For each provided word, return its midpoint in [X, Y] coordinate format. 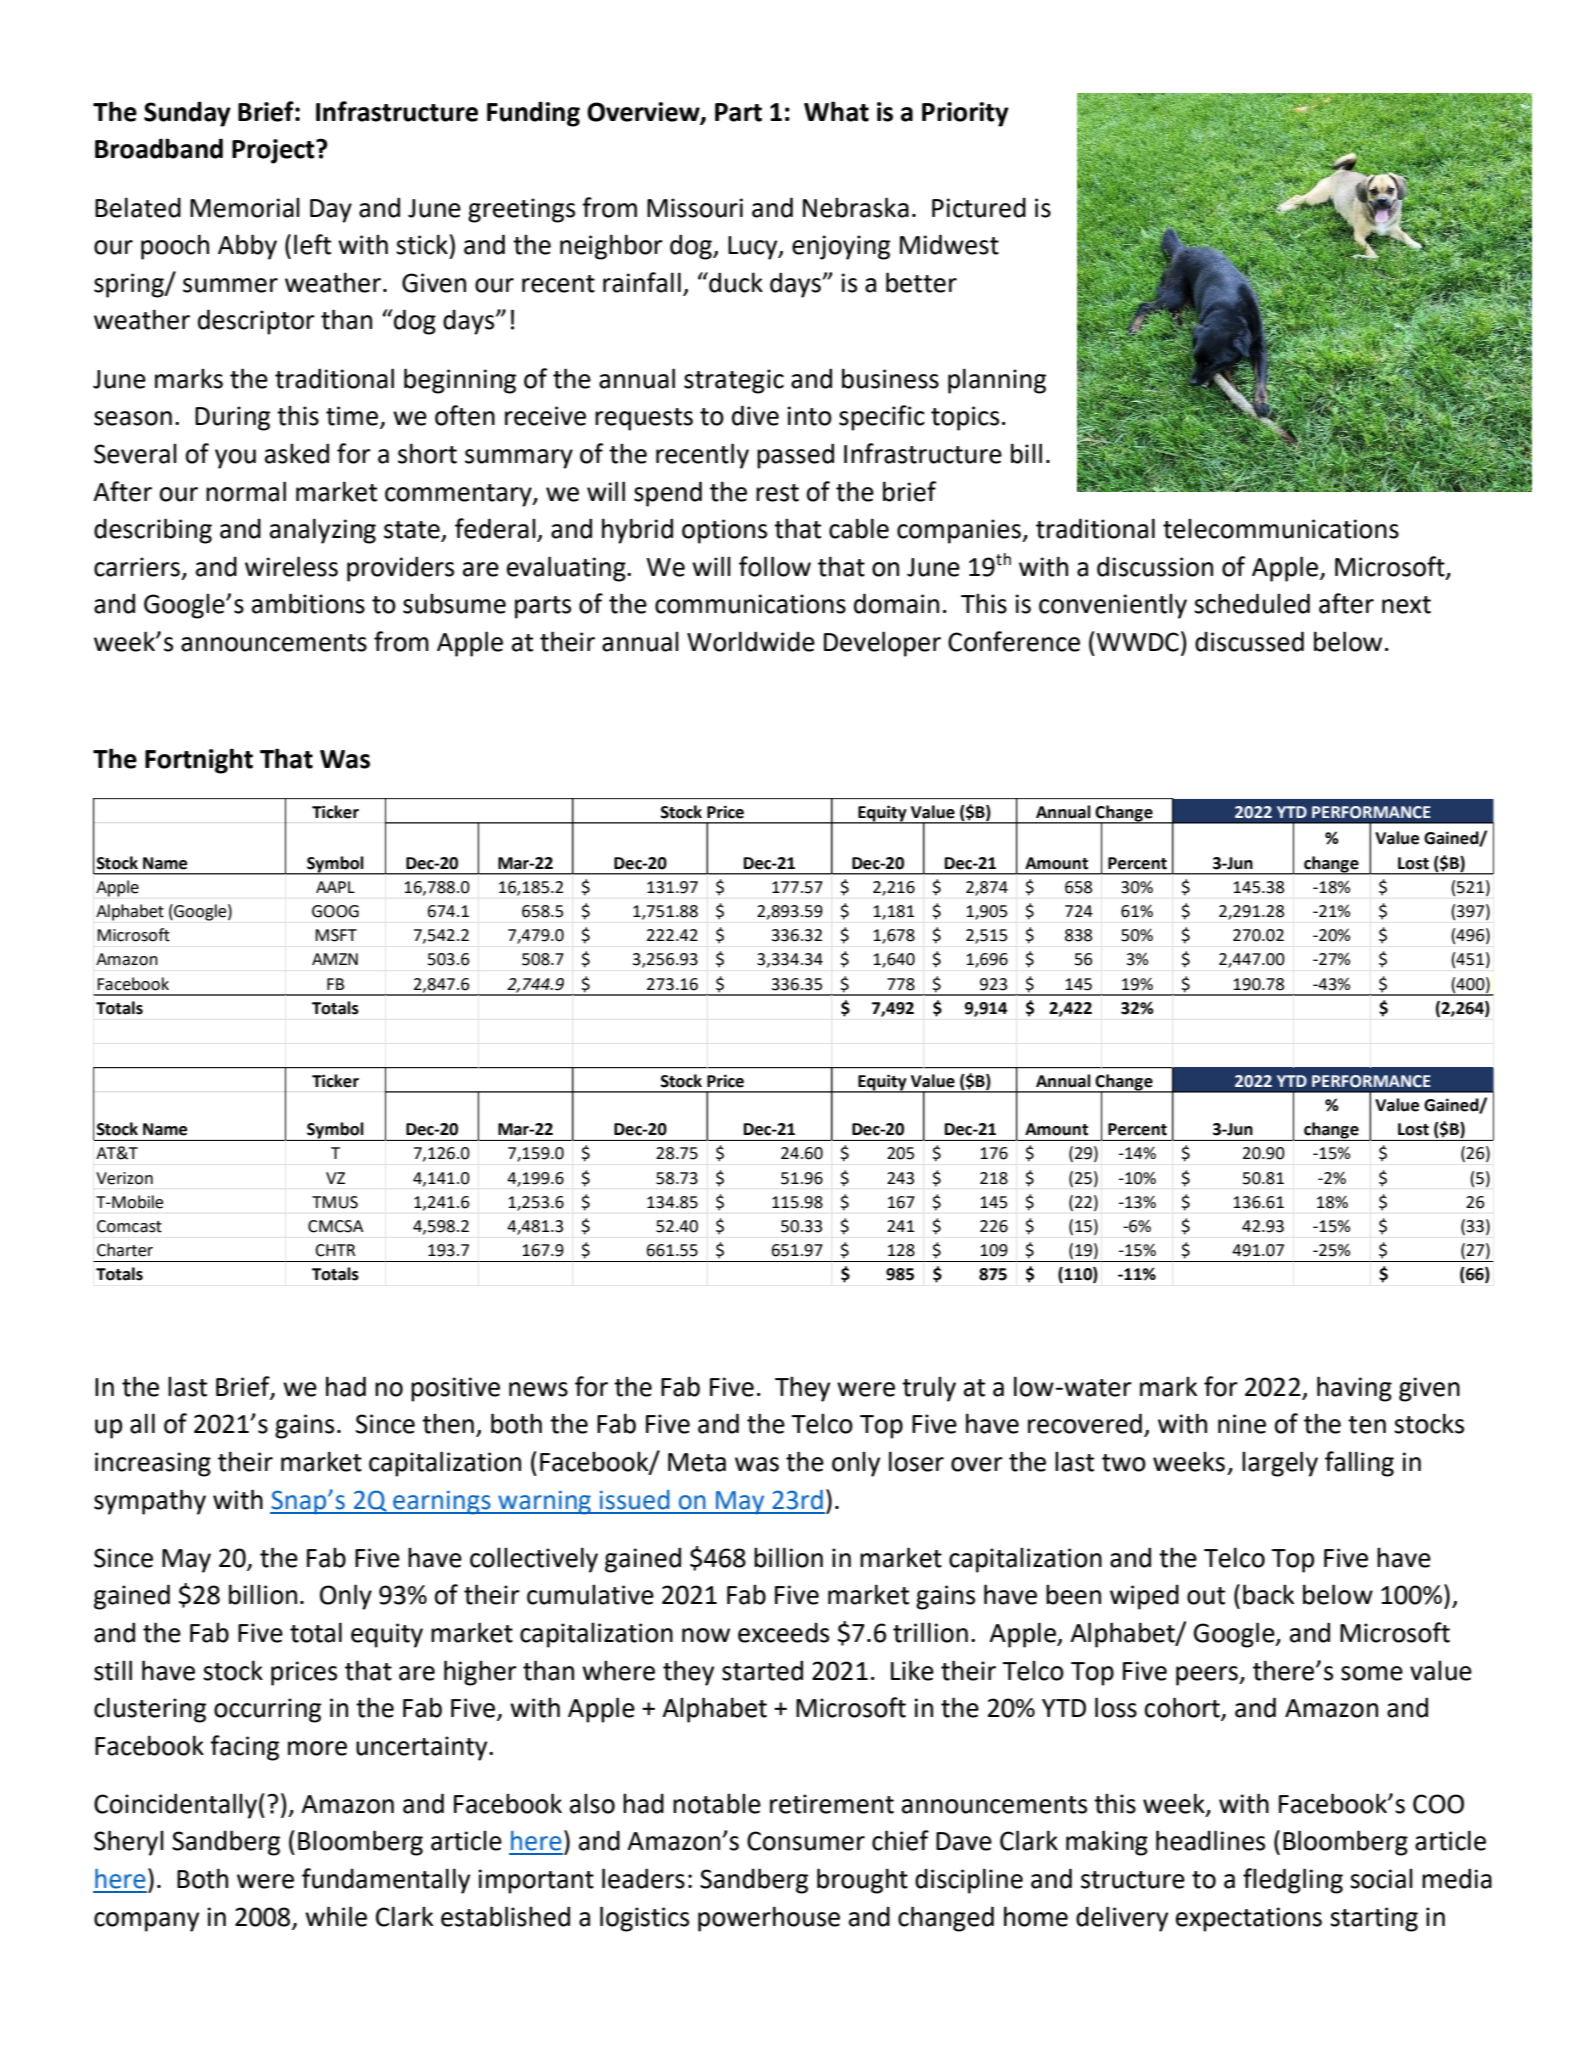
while [336, 1916]
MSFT [336, 935]
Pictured [979, 207]
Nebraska [856, 207]
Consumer [806, 1841]
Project [274, 151]
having [1354, 1389]
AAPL [335, 887]
